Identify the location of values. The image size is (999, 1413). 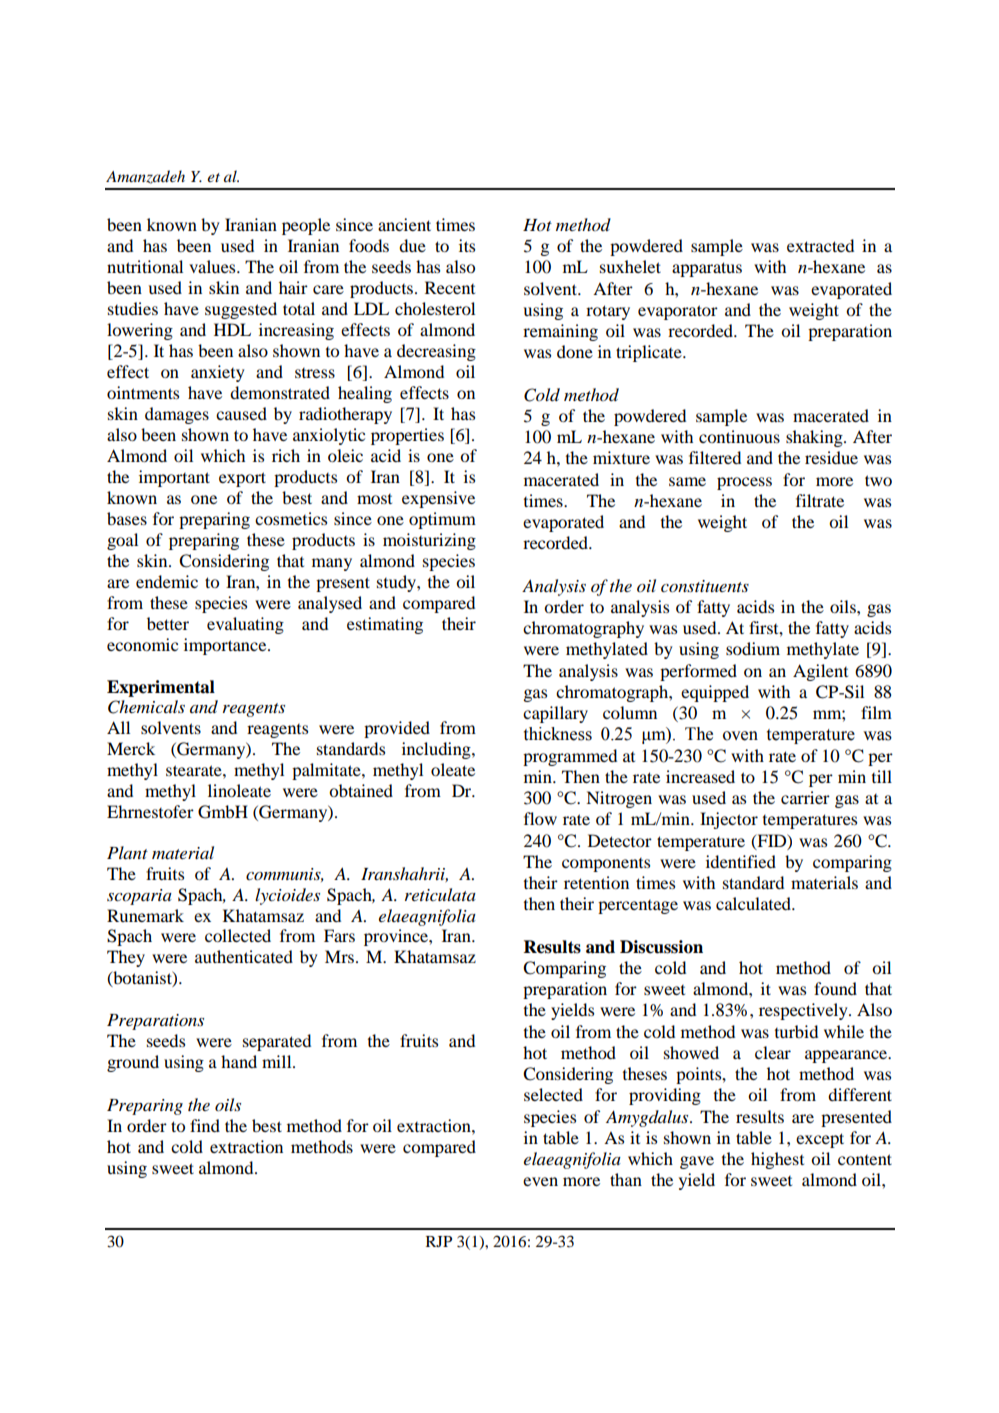
(213, 266).
